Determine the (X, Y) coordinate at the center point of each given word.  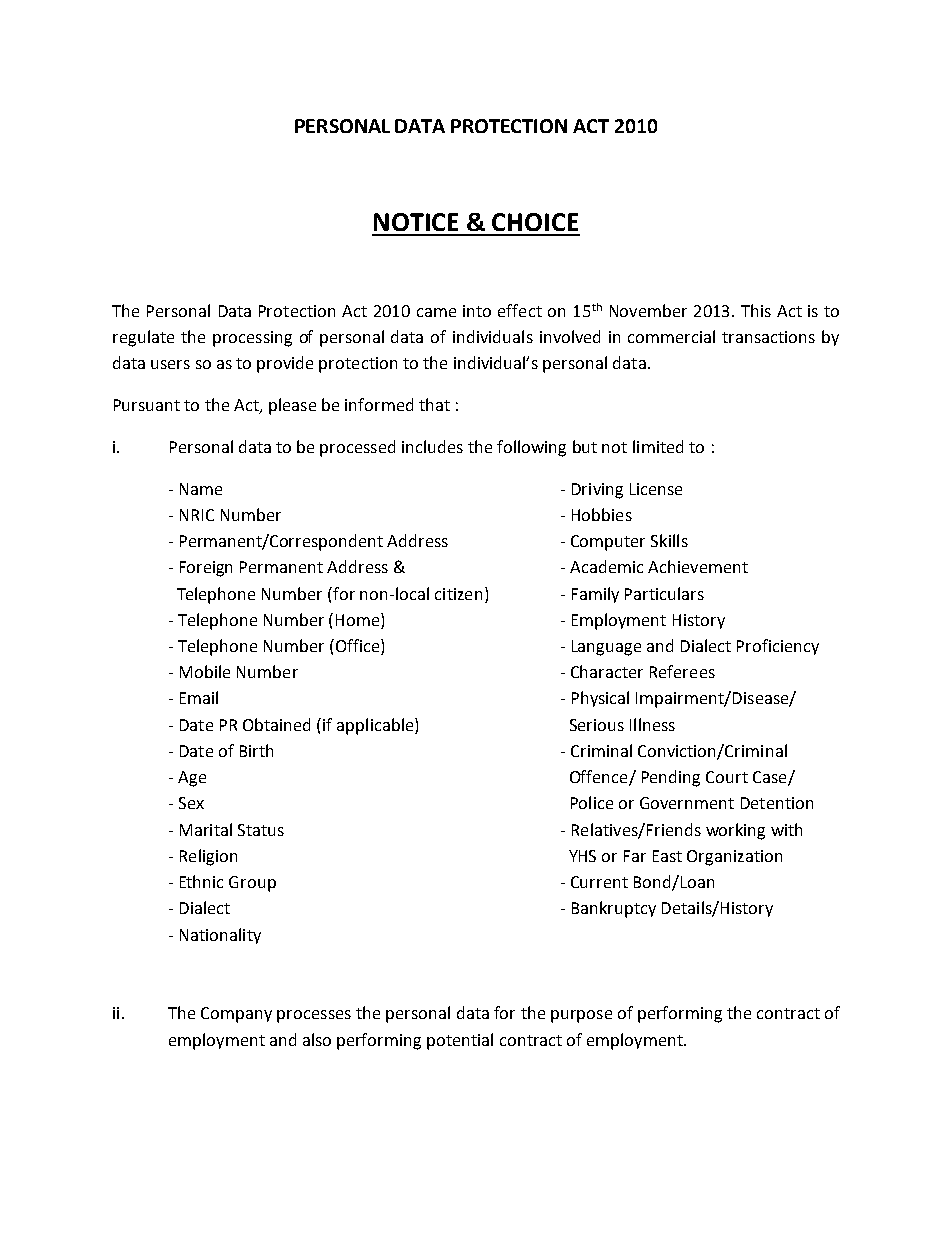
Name (201, 489)
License (656, 489)
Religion (208, 857)
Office (357, 647)
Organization (734, 858)
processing (252, 339)
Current (599, 882)
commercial (671, 336)
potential (460, 1041)
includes (432, 446)
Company (236, 1015)
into (477, 311)
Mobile (205, 671)
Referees (682, 671)
